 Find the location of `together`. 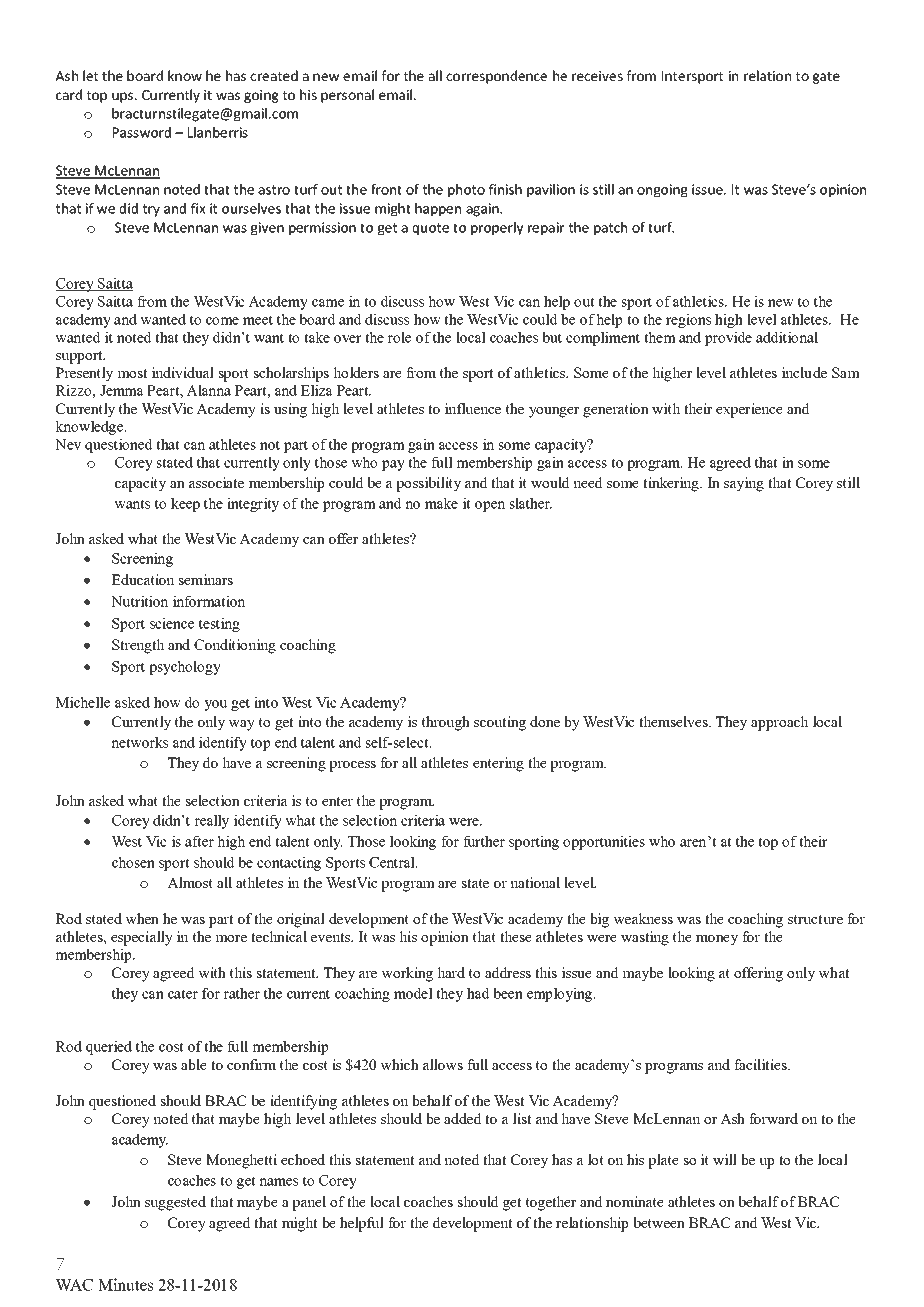

together is located at coordinates (551, 1203).
